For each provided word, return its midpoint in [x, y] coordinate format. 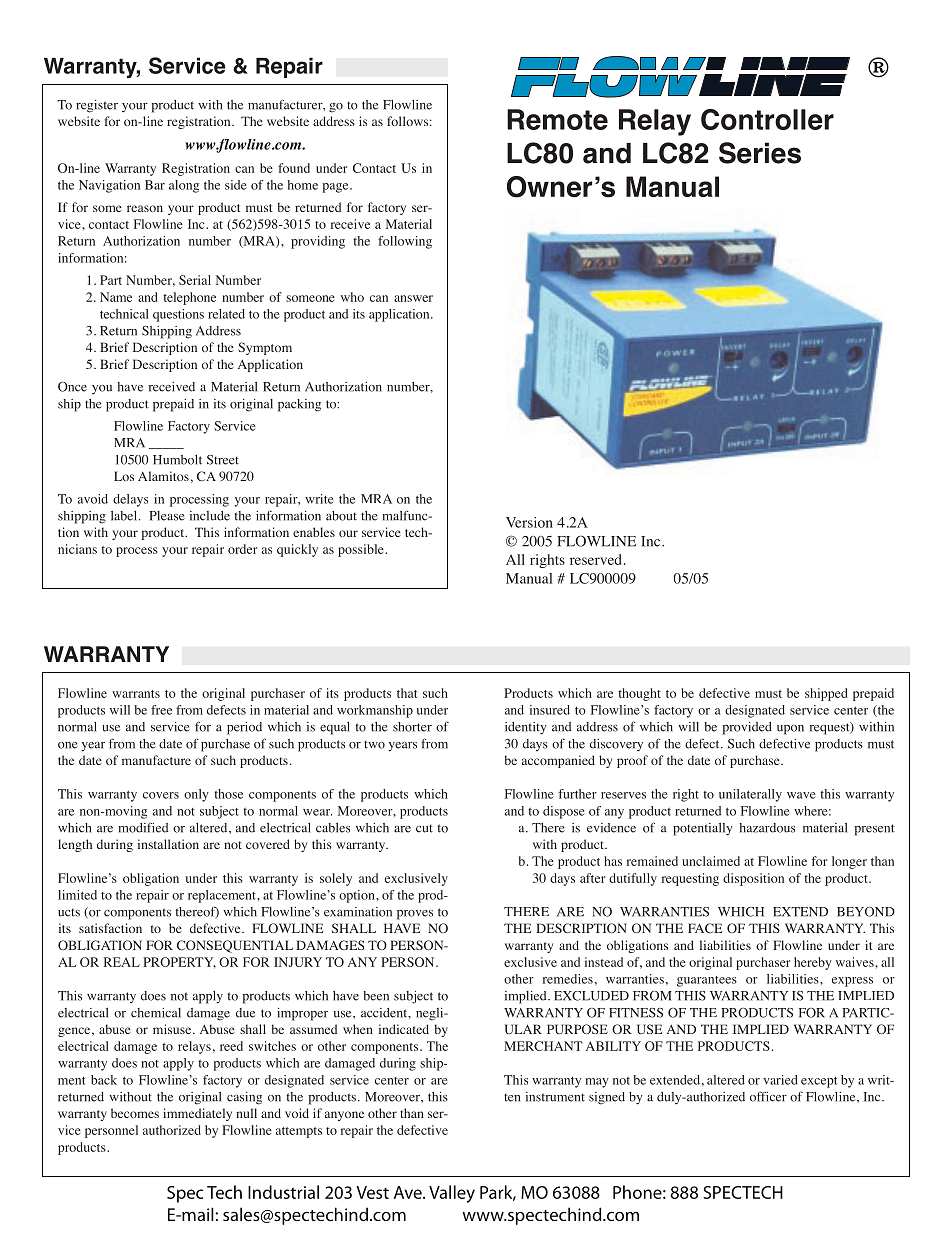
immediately [197, 1114]
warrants [136, 694]
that [407, 693]
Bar [155, 185]
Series [760, 153]
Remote [557, 119]
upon [790, 730]
